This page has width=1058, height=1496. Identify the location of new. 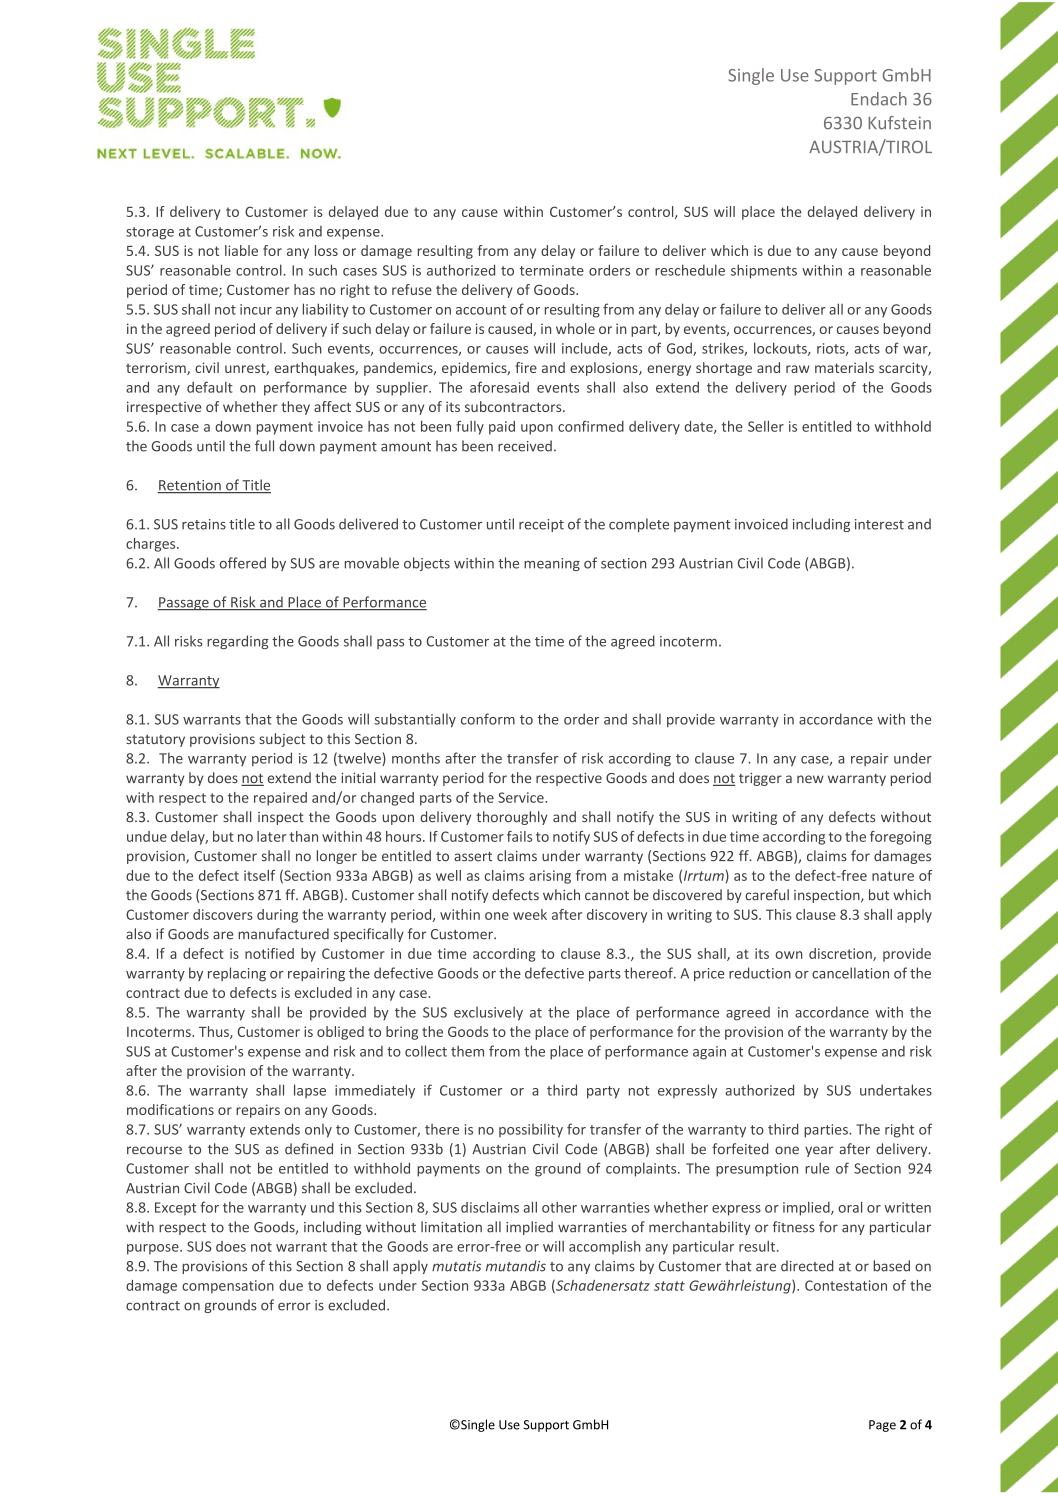
(810, 779).
